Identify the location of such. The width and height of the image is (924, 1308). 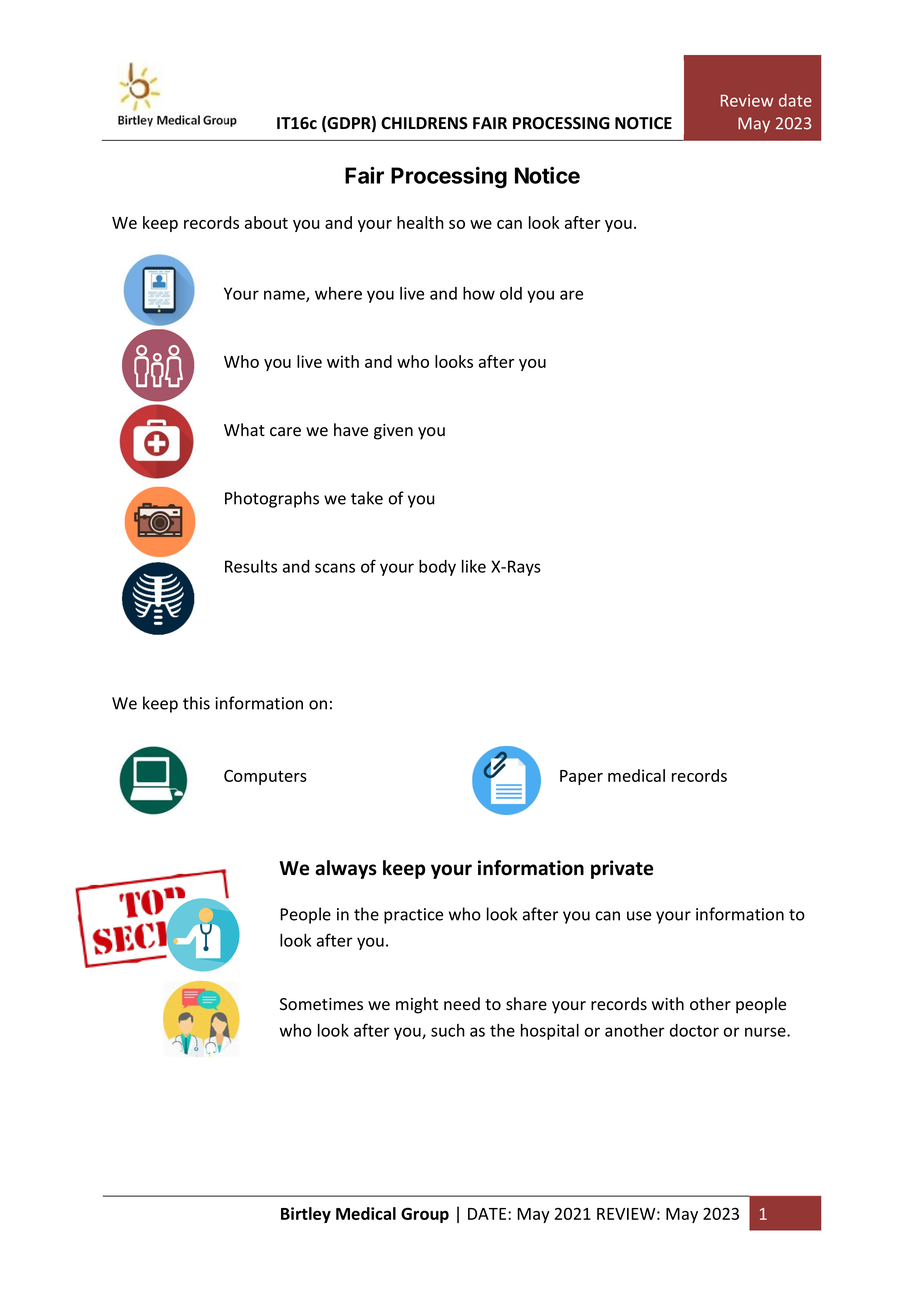
(448, 1030).
